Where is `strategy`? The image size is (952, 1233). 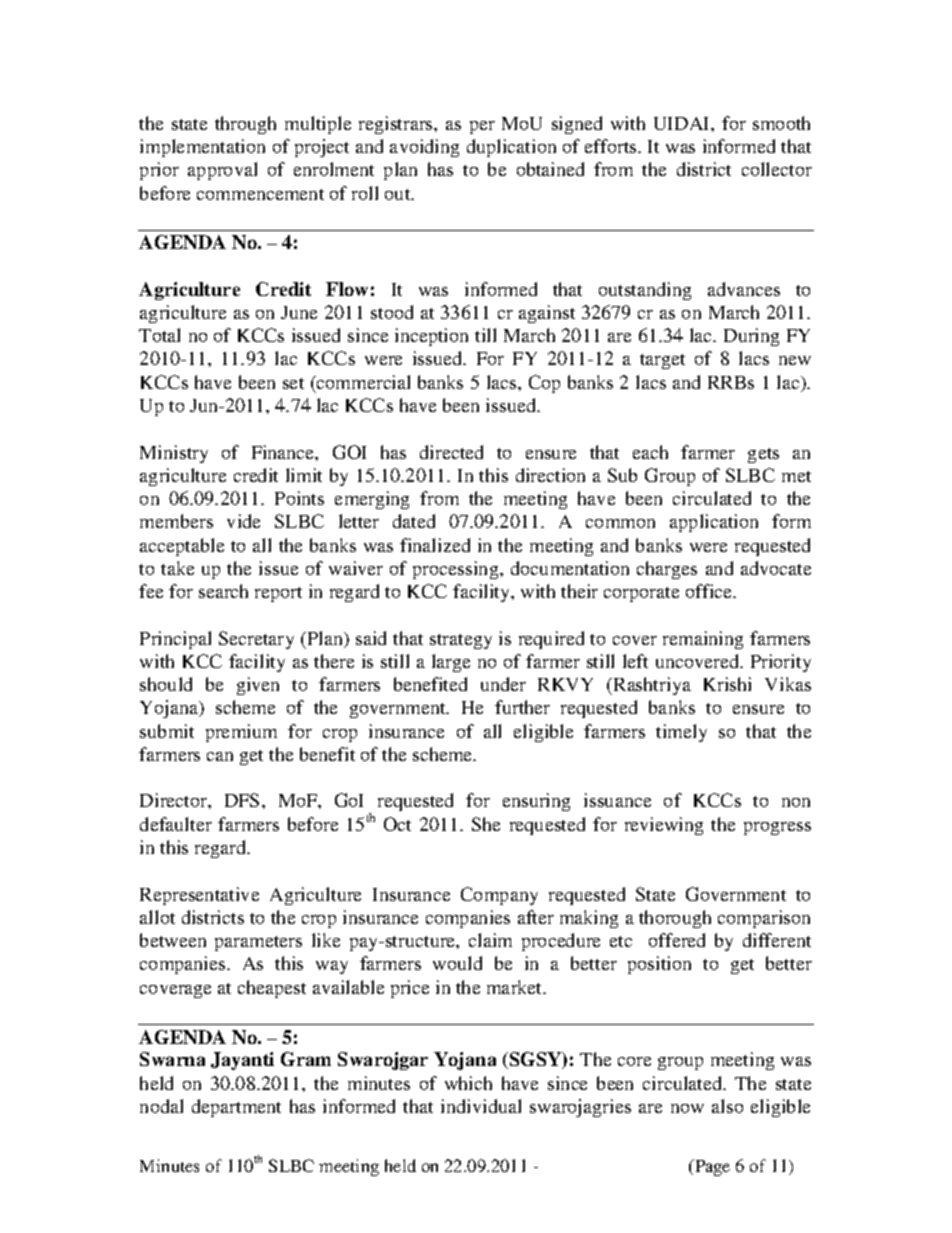 strategy is located at coordinates (461, 641).
